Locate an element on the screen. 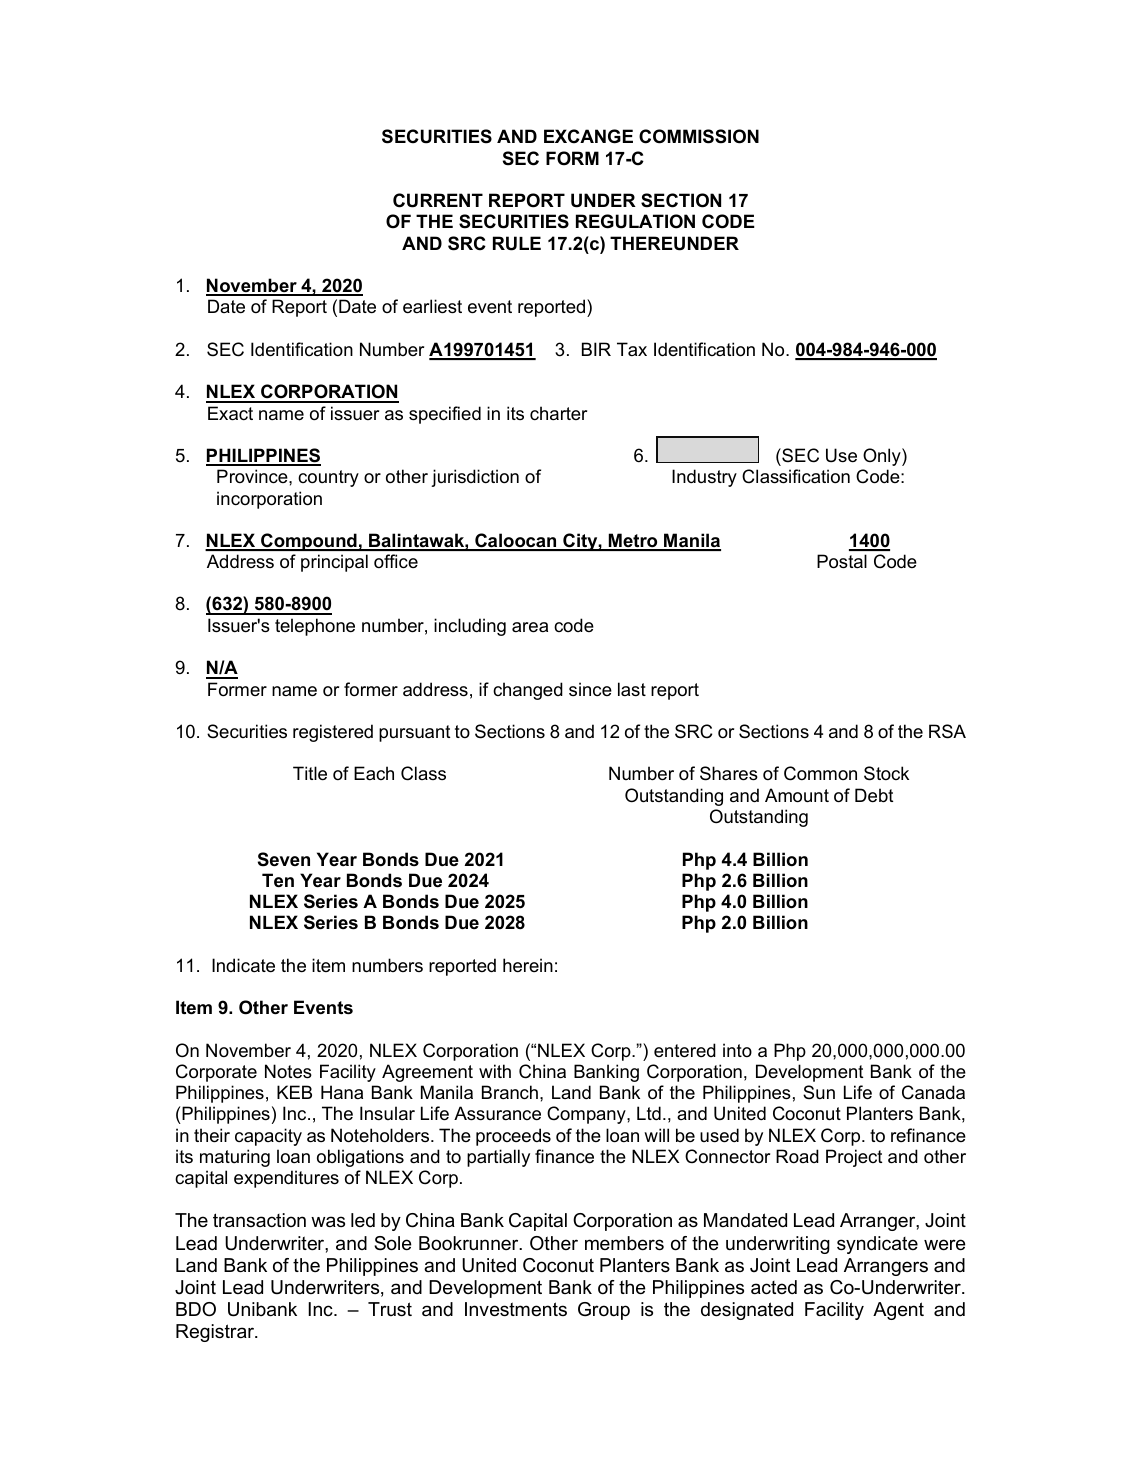 The image size is (1145, 1482). COMMISSION is located at coordinates (699, 136).
